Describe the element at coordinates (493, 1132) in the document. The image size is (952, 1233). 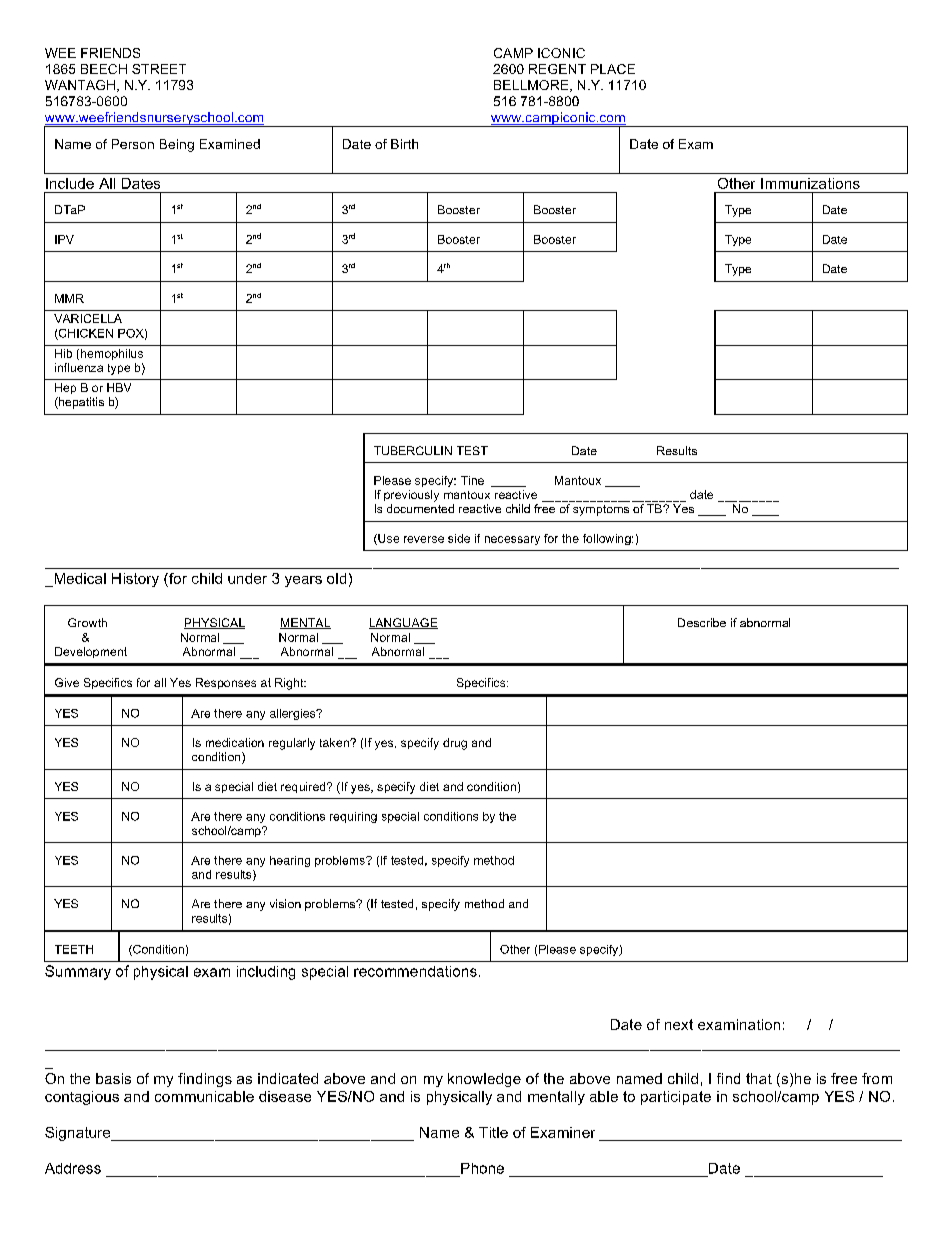
I see `Title` at that location.
